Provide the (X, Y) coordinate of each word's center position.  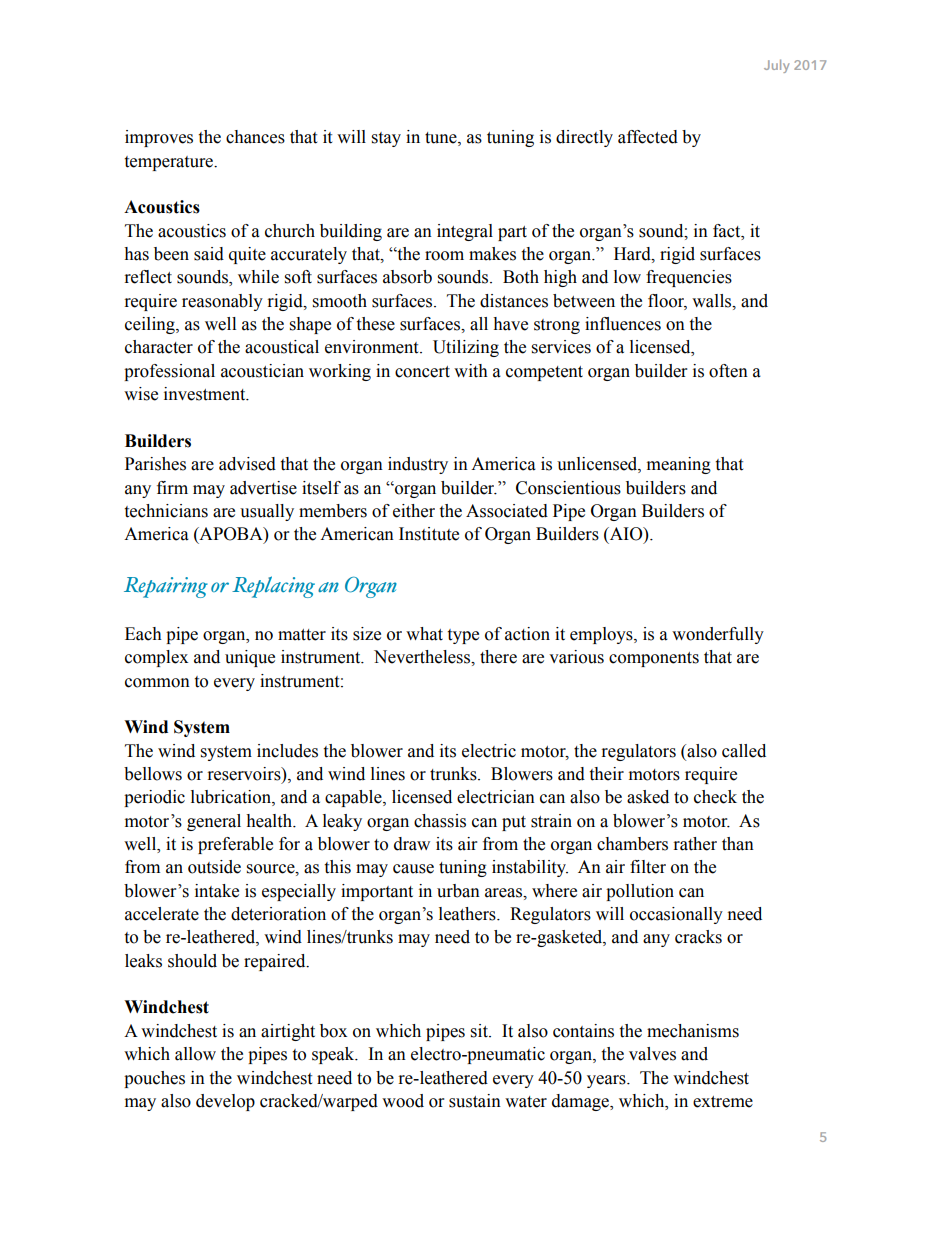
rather (695, 844)
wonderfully (718, 635)
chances (255, 137)
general (214, 822)
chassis (440, 821)
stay (386, 139)
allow (195, 1054)
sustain (475, 1101)
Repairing (166, 587)
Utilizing (466, 348)
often (728, 371)
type (463, 636)
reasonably (222, 302)
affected (648, 137)
